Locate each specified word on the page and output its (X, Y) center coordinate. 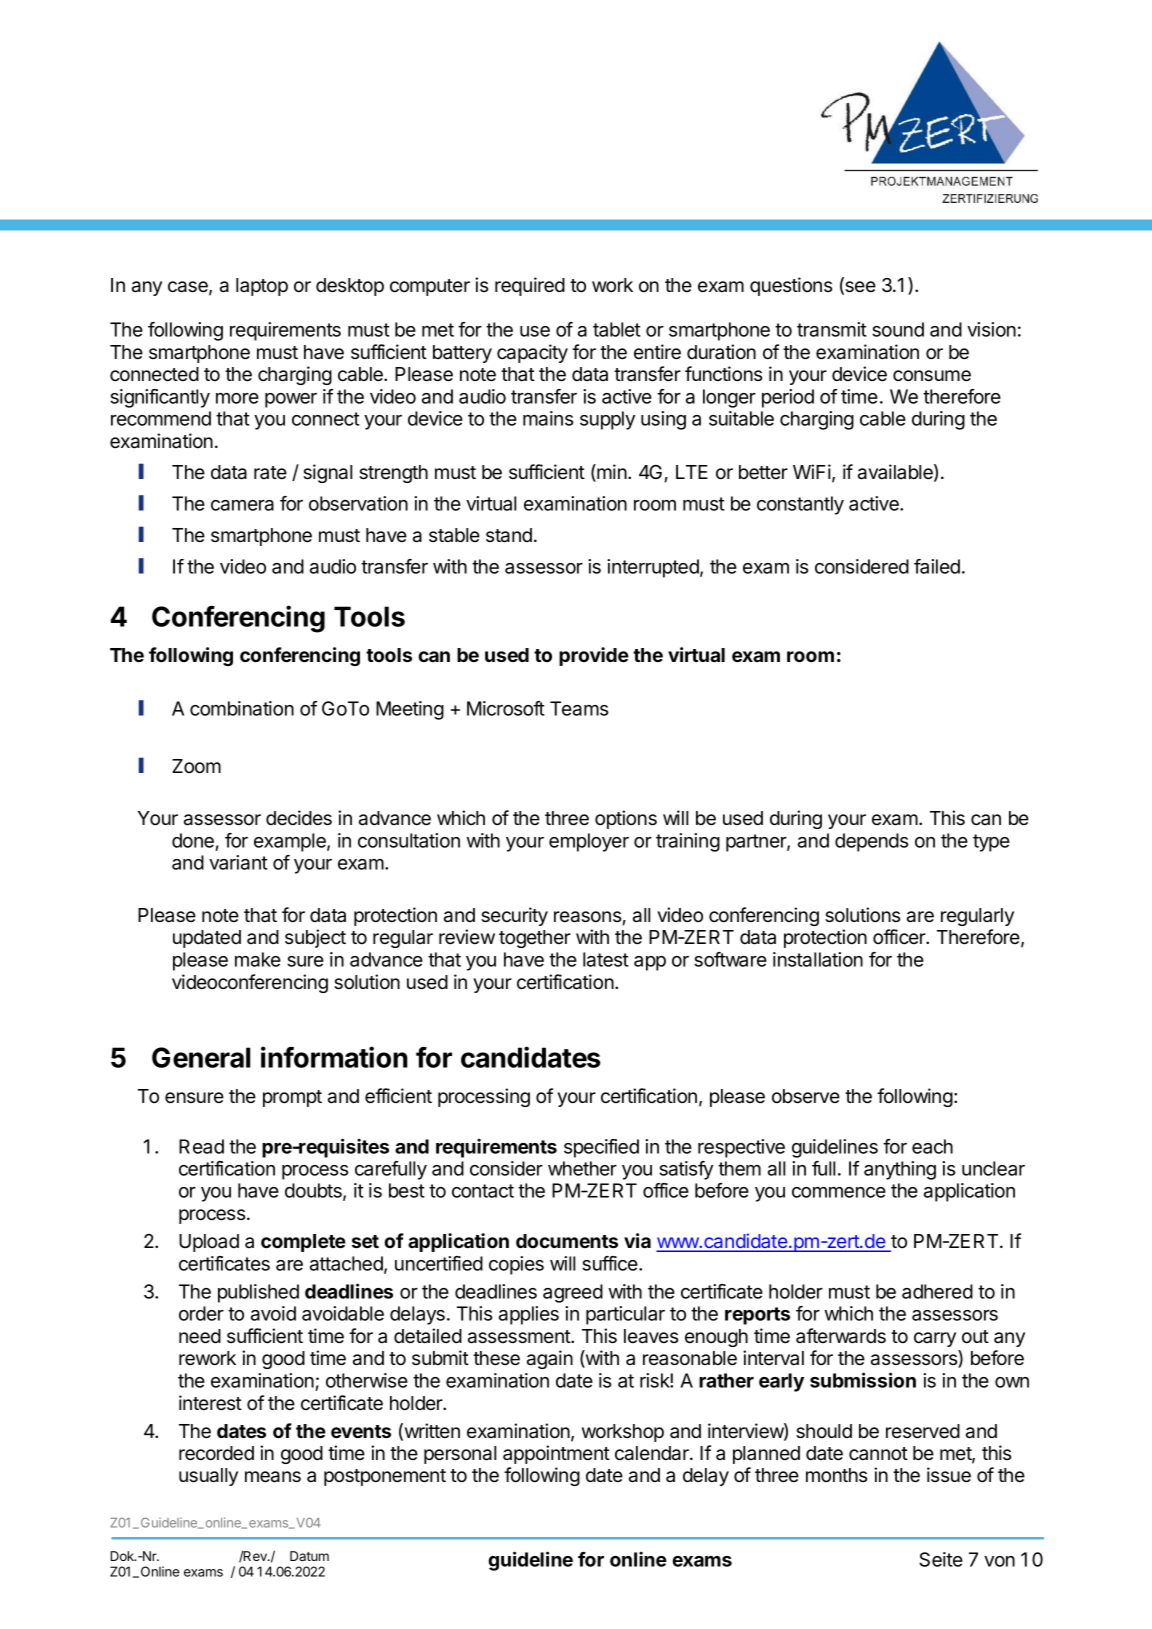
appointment (556, 1454)
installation (818, 959)
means (273, 1477)
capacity (532, 353)
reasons (587, 917)
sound (898, 329)
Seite (941, 1559)
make (258, 959)
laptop (262, 287)
